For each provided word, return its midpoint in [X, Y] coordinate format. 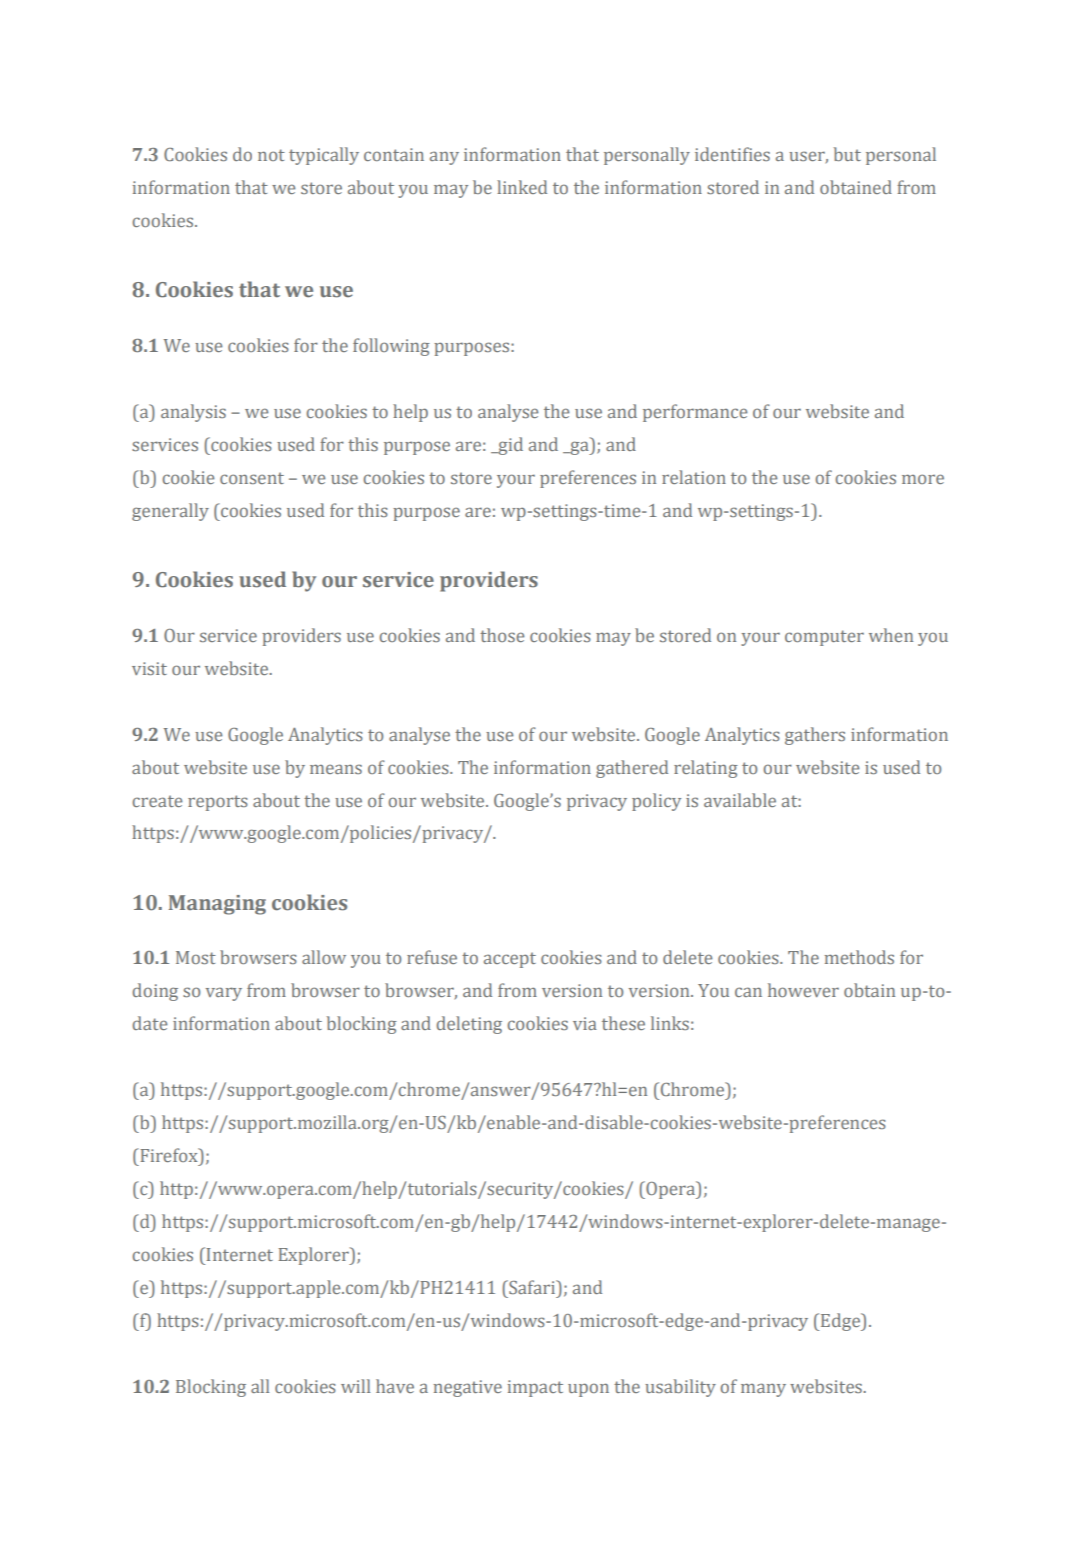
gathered [632, 769]
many [763, 1390]
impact [535, 1388]
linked [522, 187]
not [271, 155]
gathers [815, 736]
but [847, 154]
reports [218, 803]
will [355, 1386]
